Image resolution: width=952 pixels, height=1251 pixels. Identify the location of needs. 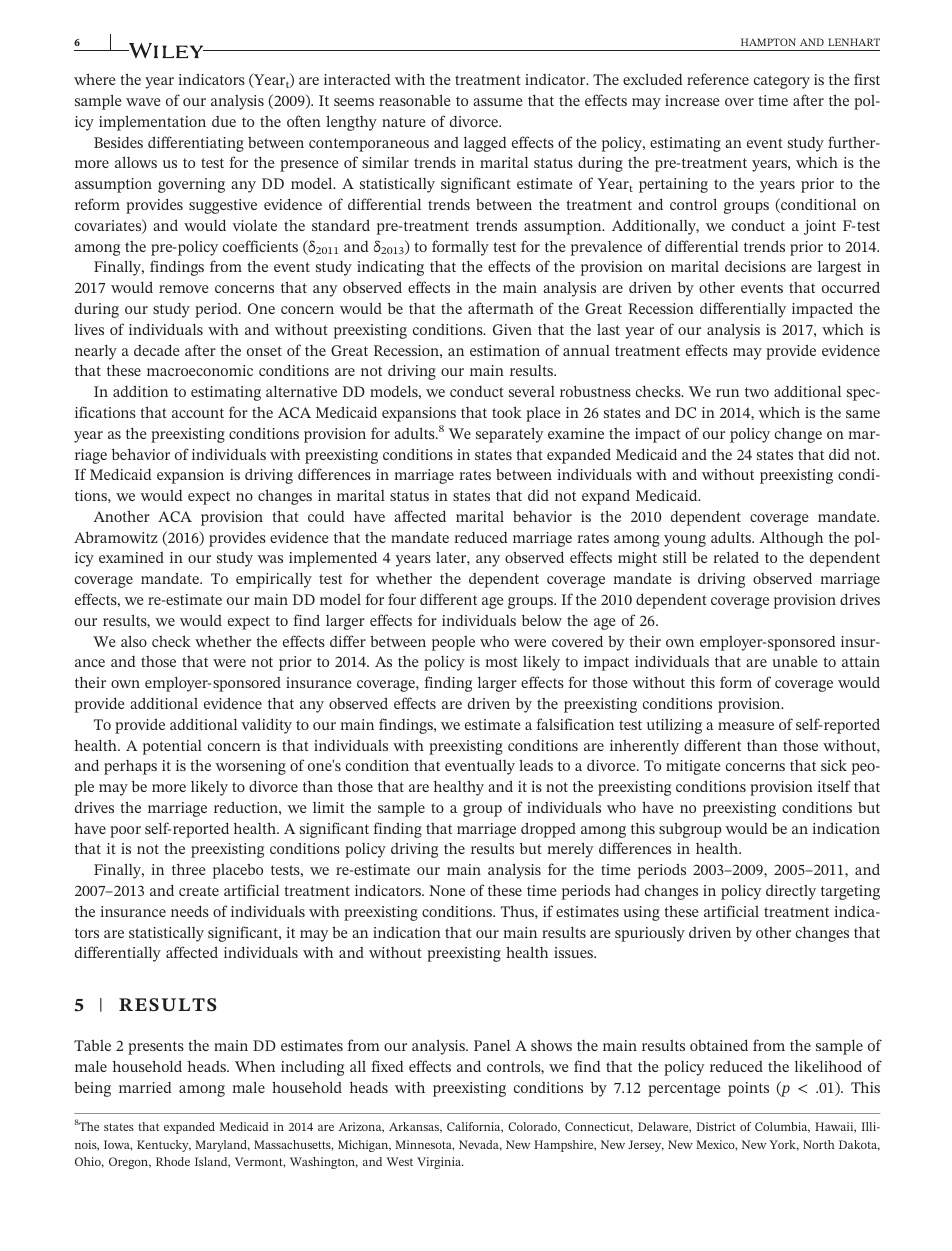
(190, 911).
